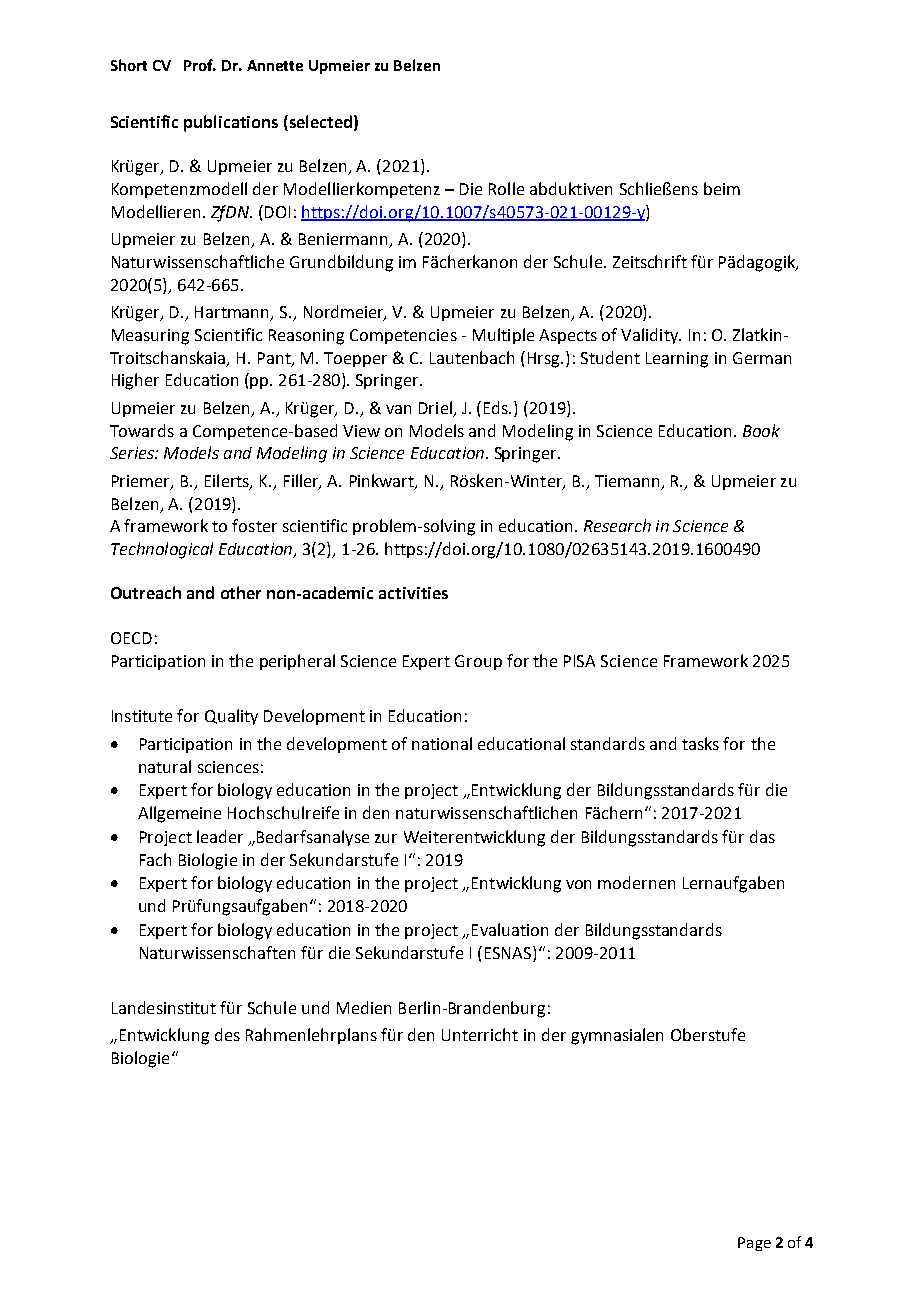 The image size is (924, 1308). I want to click on Quality, so click(231, 717).
